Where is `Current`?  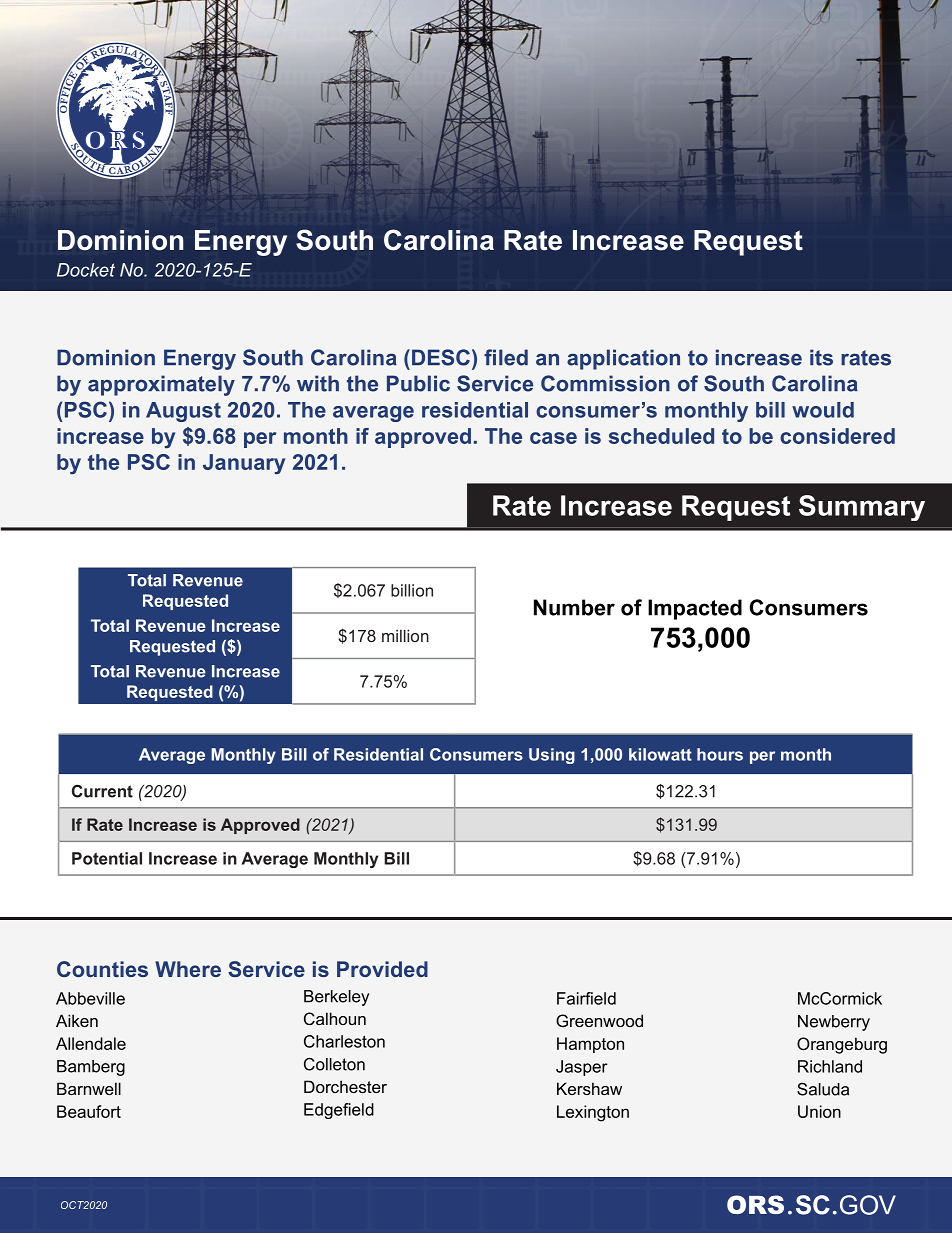 Current is located at coordinates (102, 791).
